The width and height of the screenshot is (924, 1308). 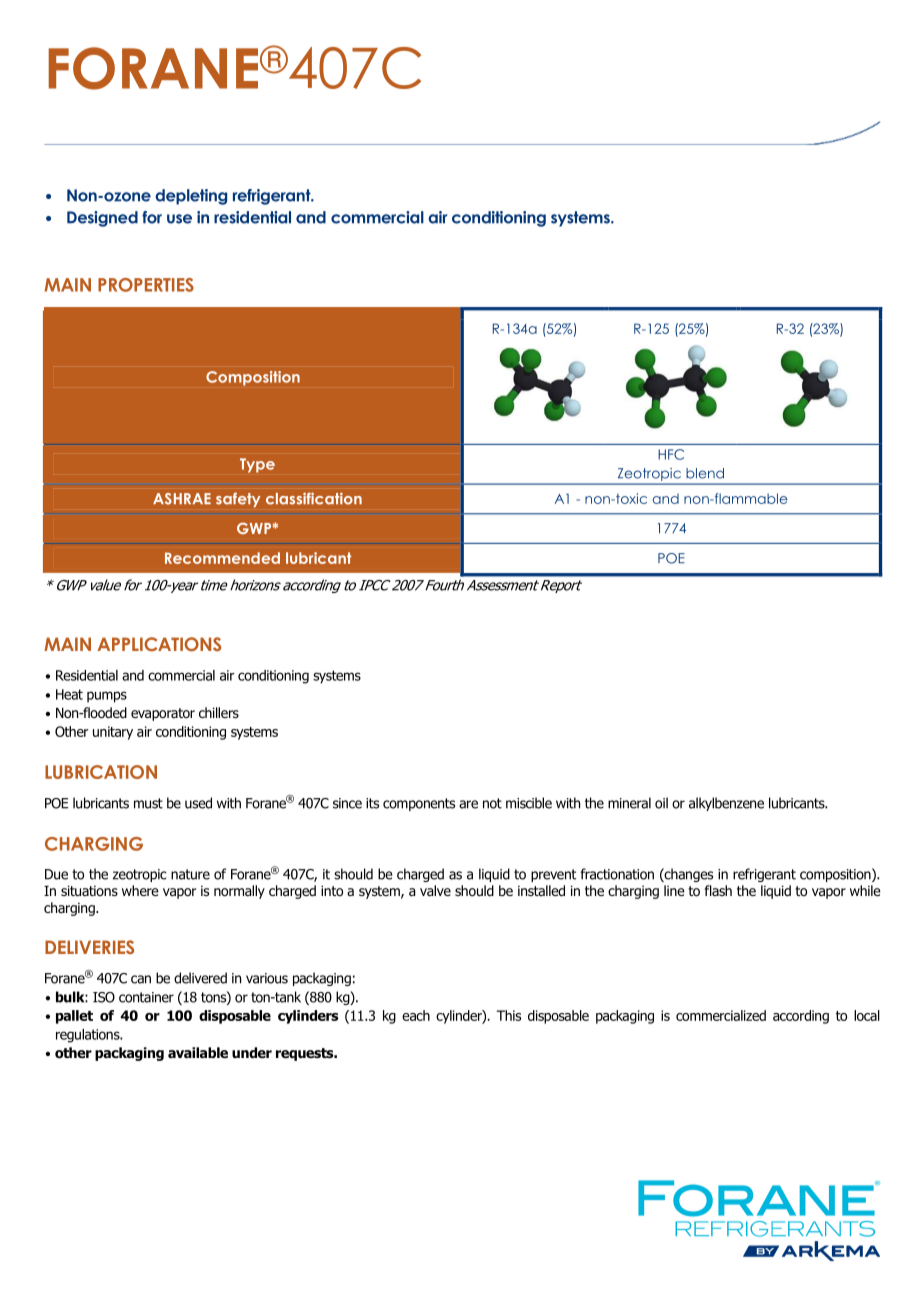 What do you see at coordinates (671, 454) in the screenshot?
I see `HFC` at bounding box center [671, 454].
